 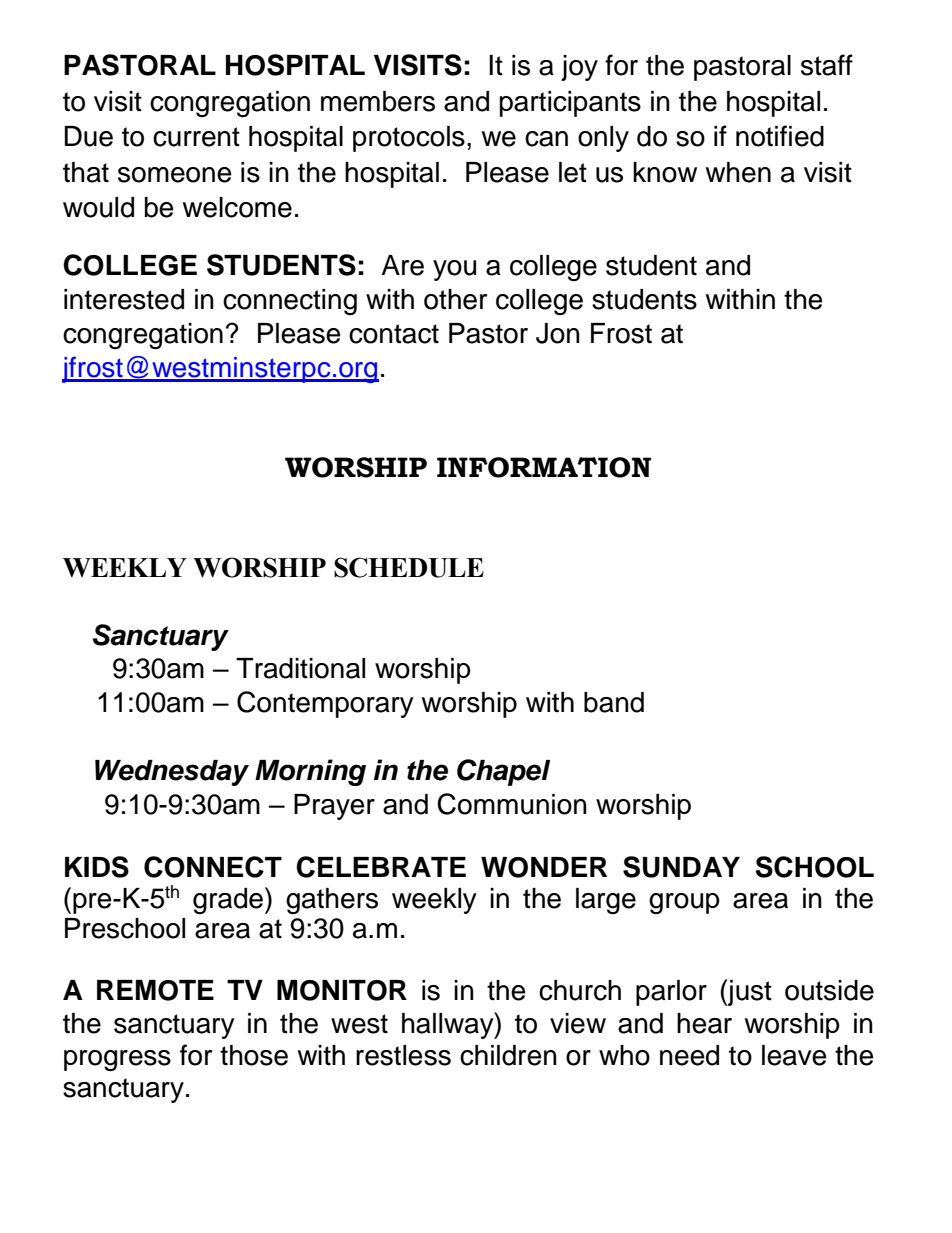 What do you see at coordinates (325, 704) in the screenshot?
I see `Contemporary` at bounding box center [325, 704].
